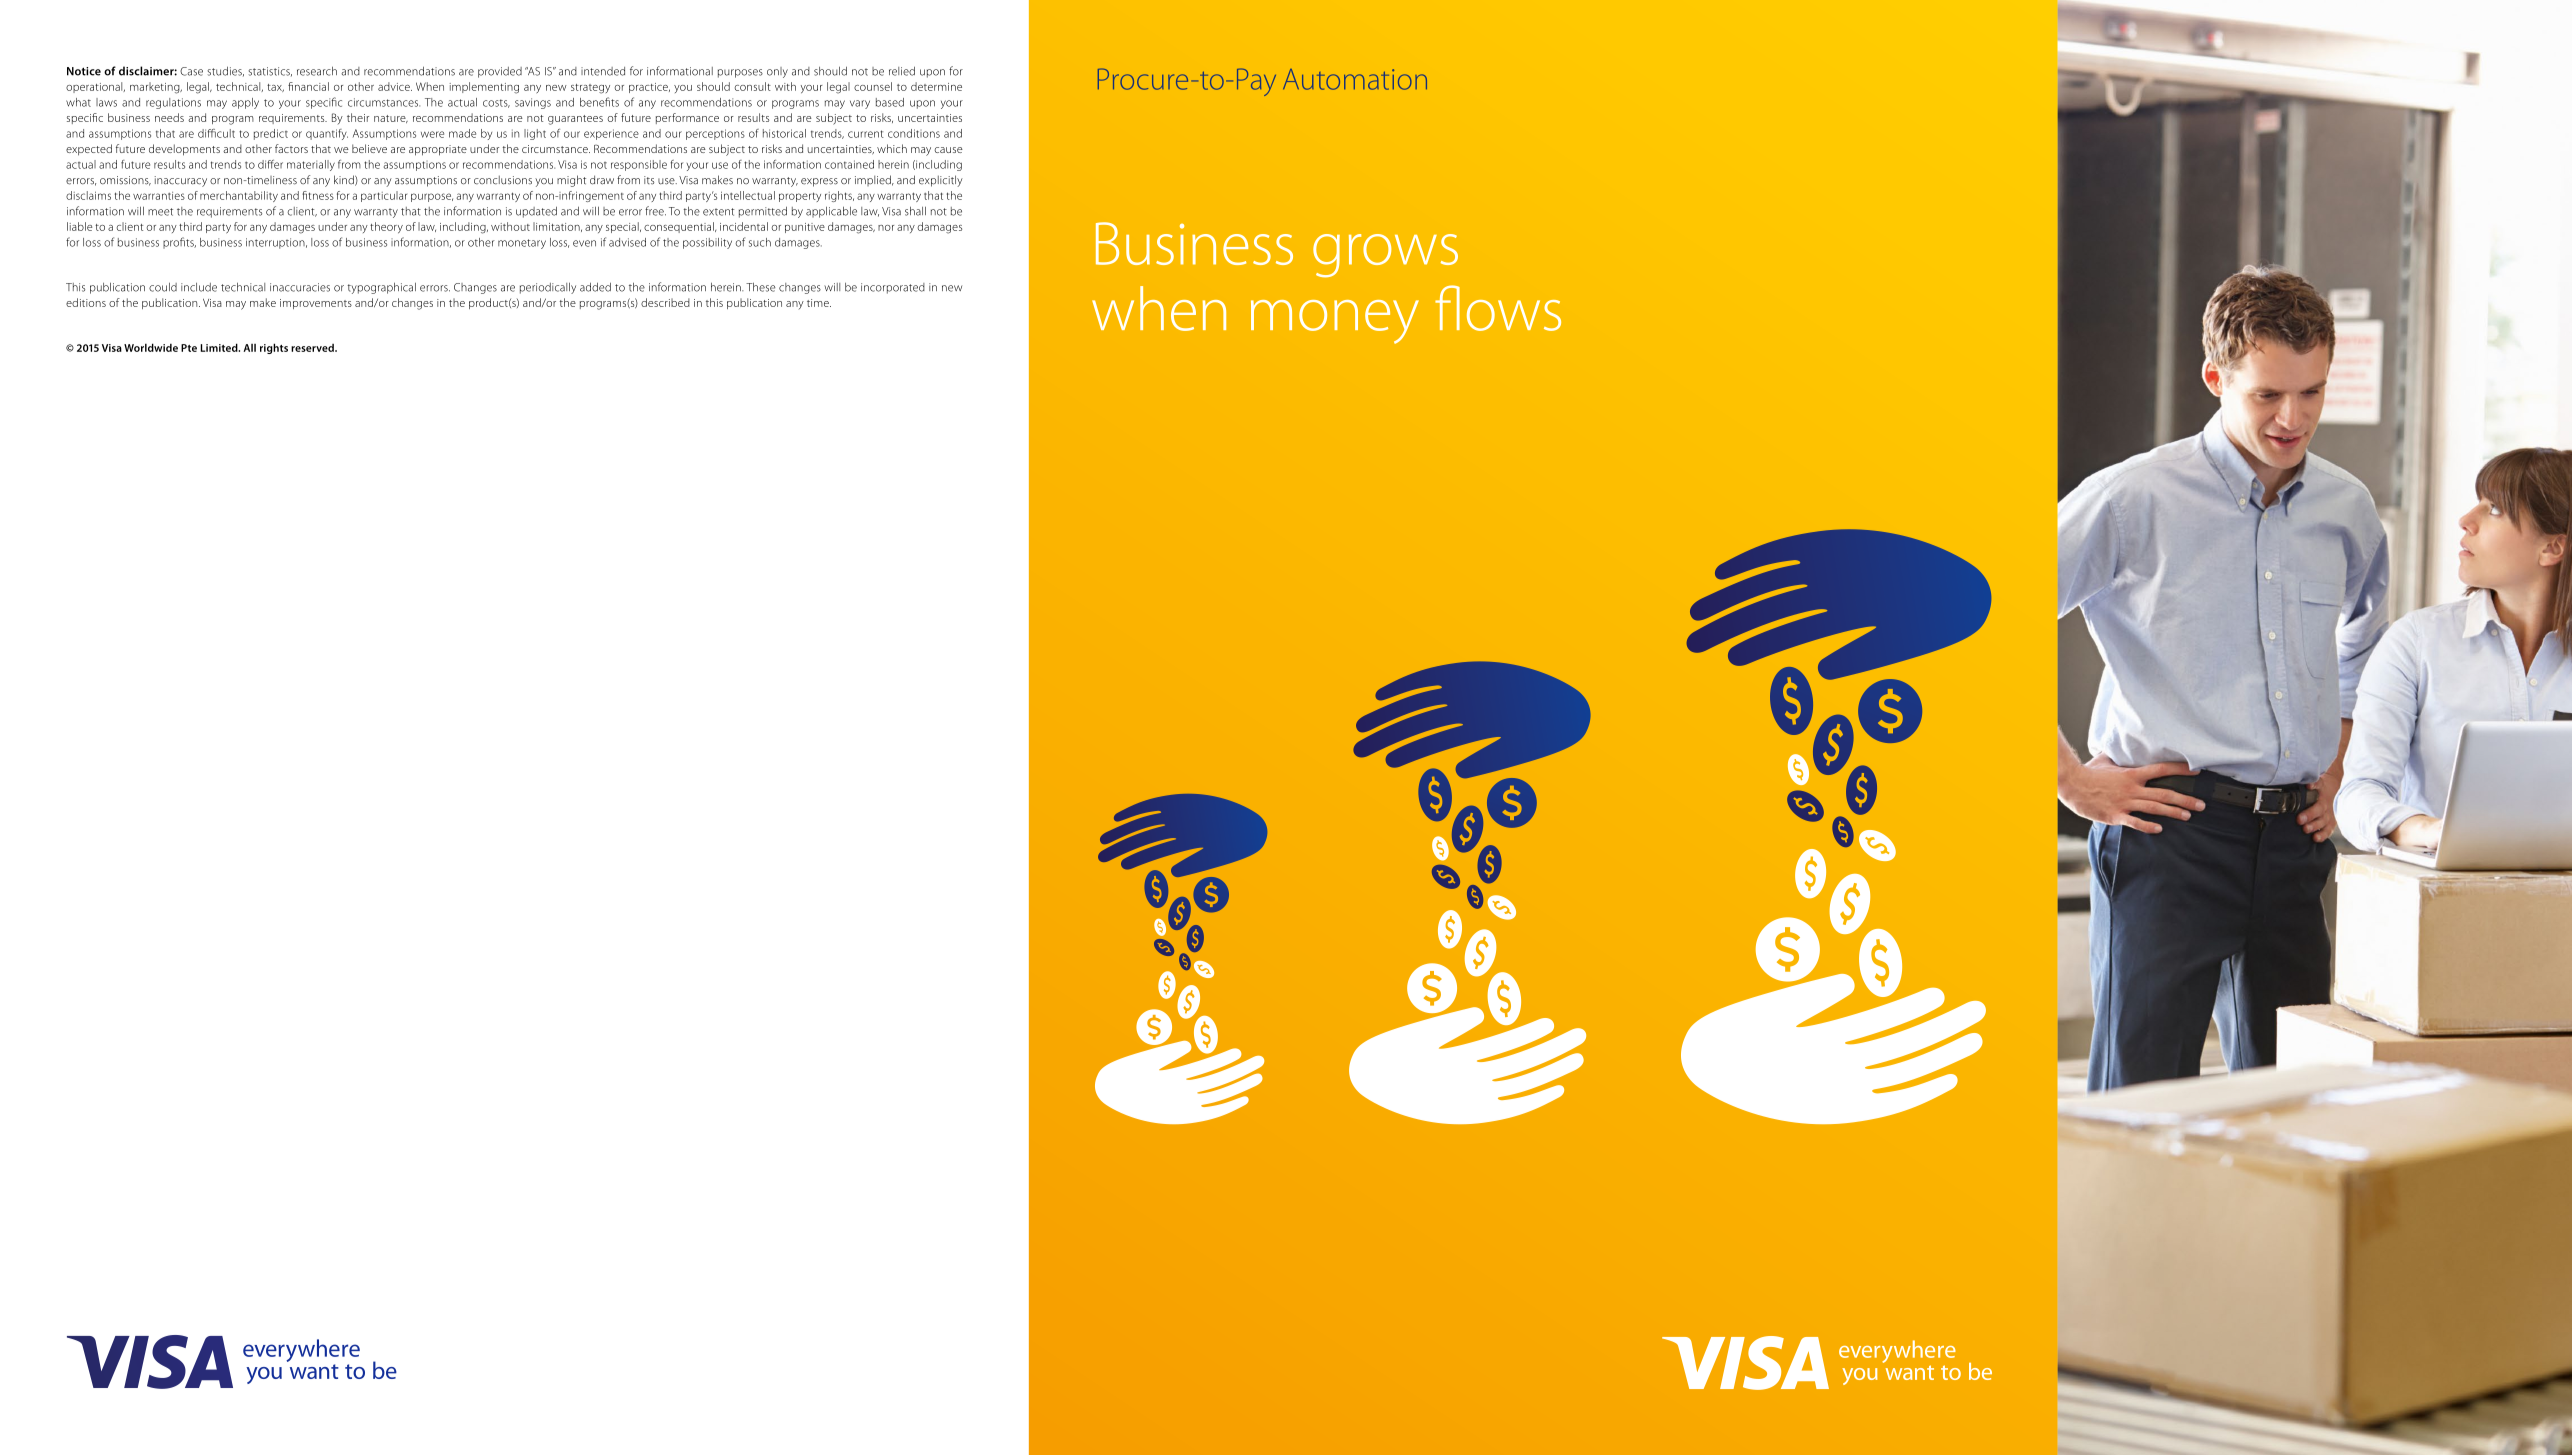 This screenshot has width=2572, height=1455. Describe the element at coordinates (179, 243) in the screenshot. I see `profits` at that location.
